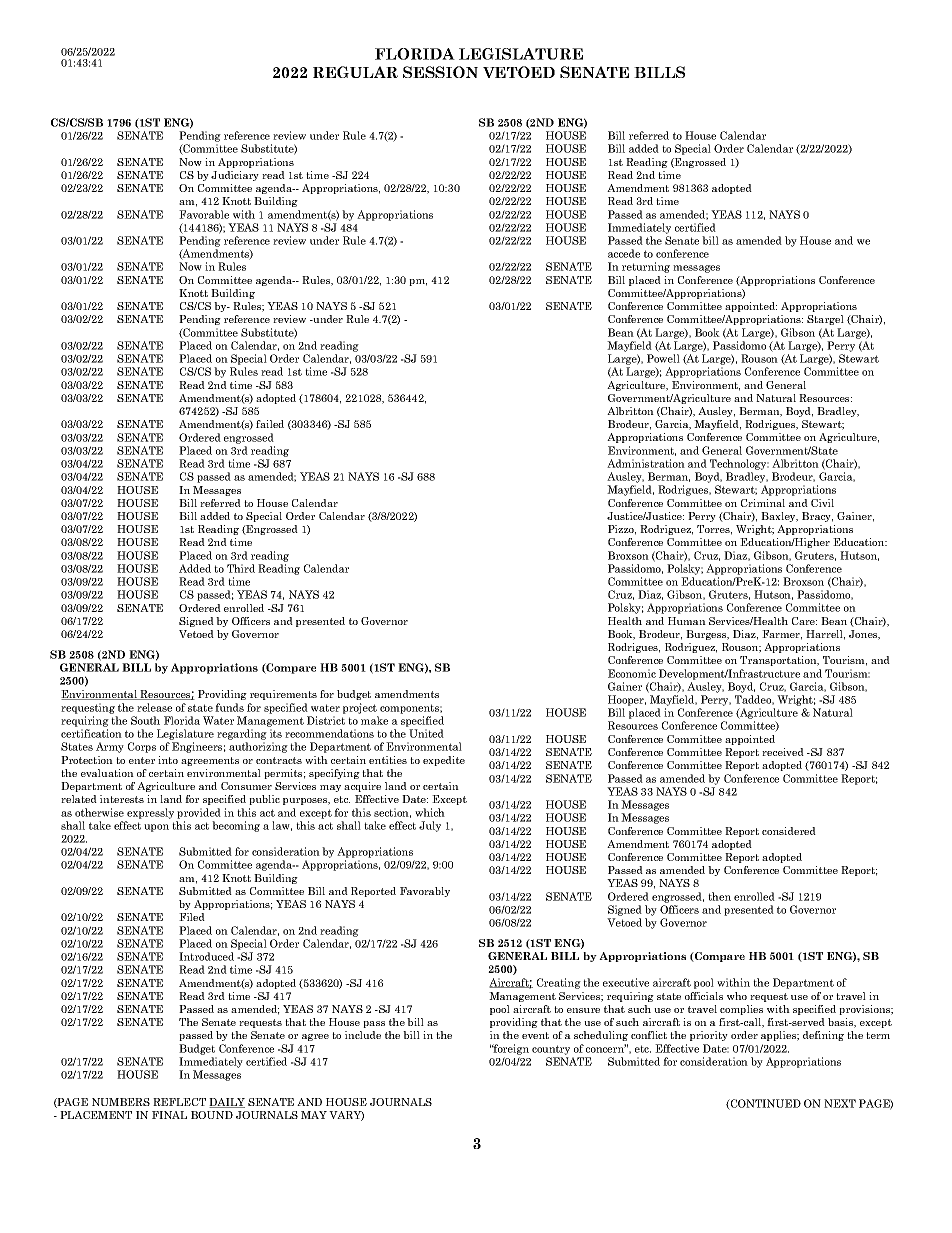 Image resolution: width=952 pixels, height=1233 pixels. I want to click on SESSION, so click(440, 72).
